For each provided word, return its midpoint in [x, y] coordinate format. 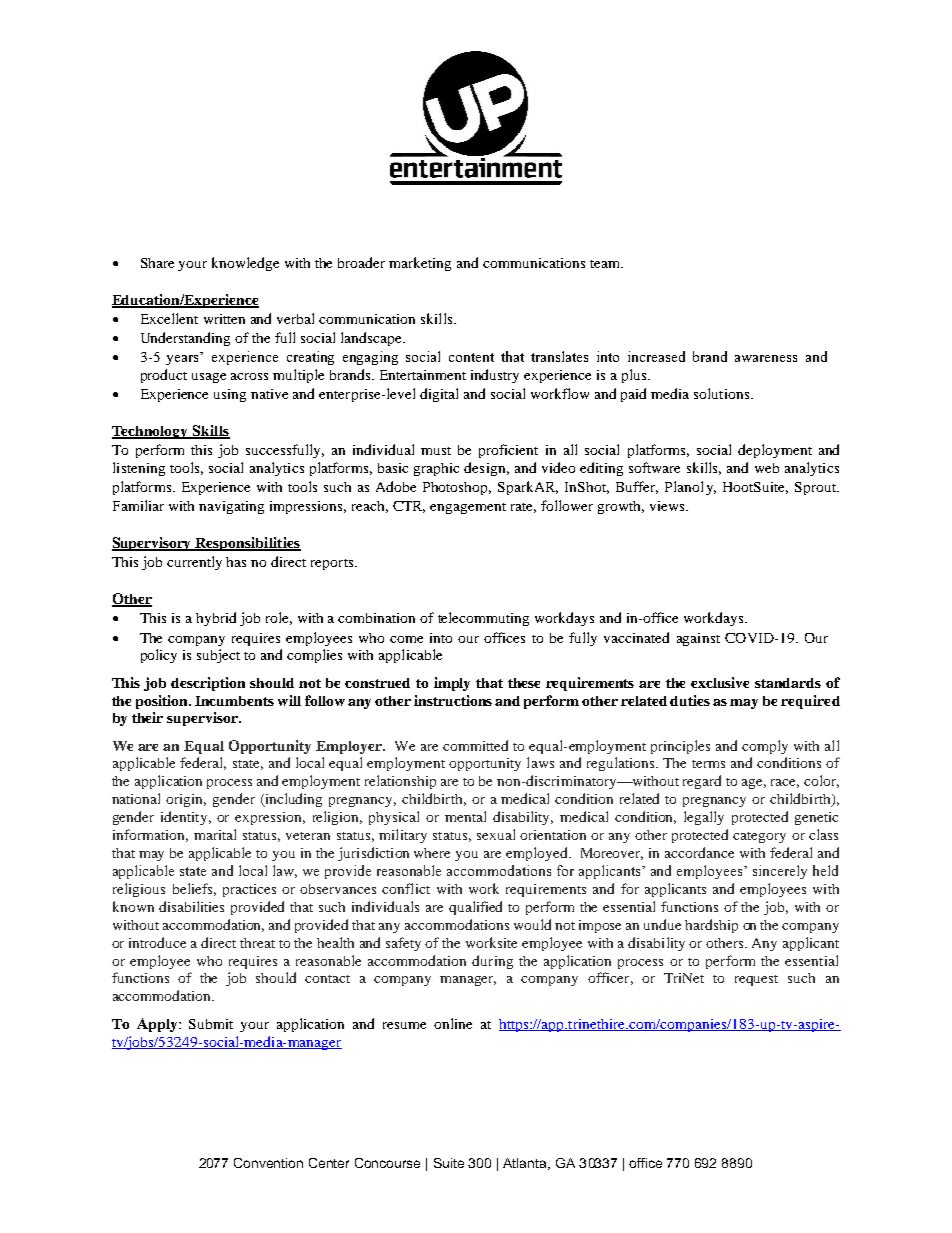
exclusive [720, 682]
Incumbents [234, 701]
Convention [268, 1163]
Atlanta [526, 1164]
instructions [453, 700]
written [224, 319]
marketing [420, 264]
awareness [766, 358]
